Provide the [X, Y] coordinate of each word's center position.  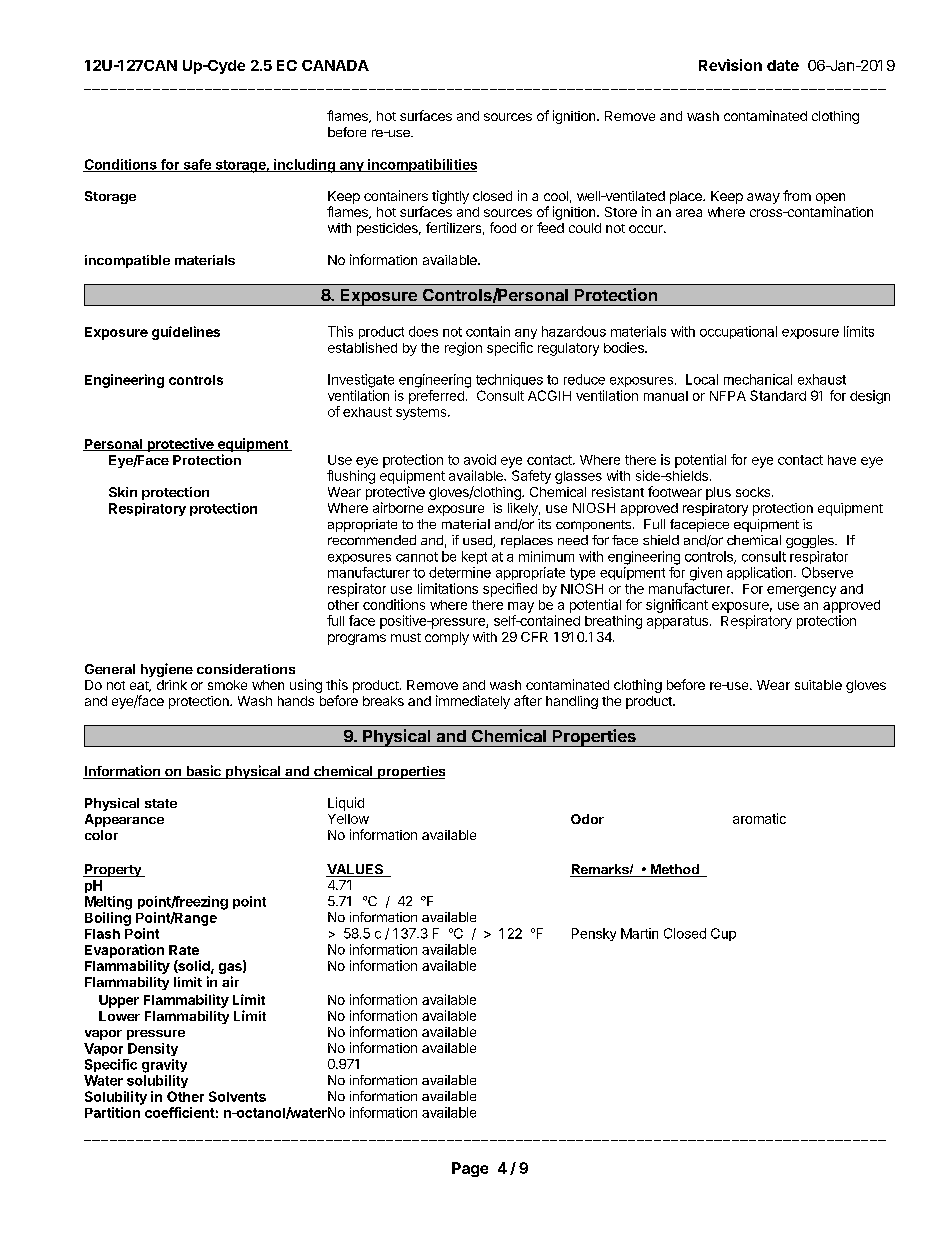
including [304, 166]
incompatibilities [421, 165]
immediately [473, 702]
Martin [639, 933]
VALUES [356, 870]
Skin [123, 492]
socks [753, 492]
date [783, 65]
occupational [738, 332]
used [478, 541]
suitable [818, 685]
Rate [184, 950]
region [463, 349]
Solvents [237, 1096]
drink [172, 685]
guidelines [186, 333]
